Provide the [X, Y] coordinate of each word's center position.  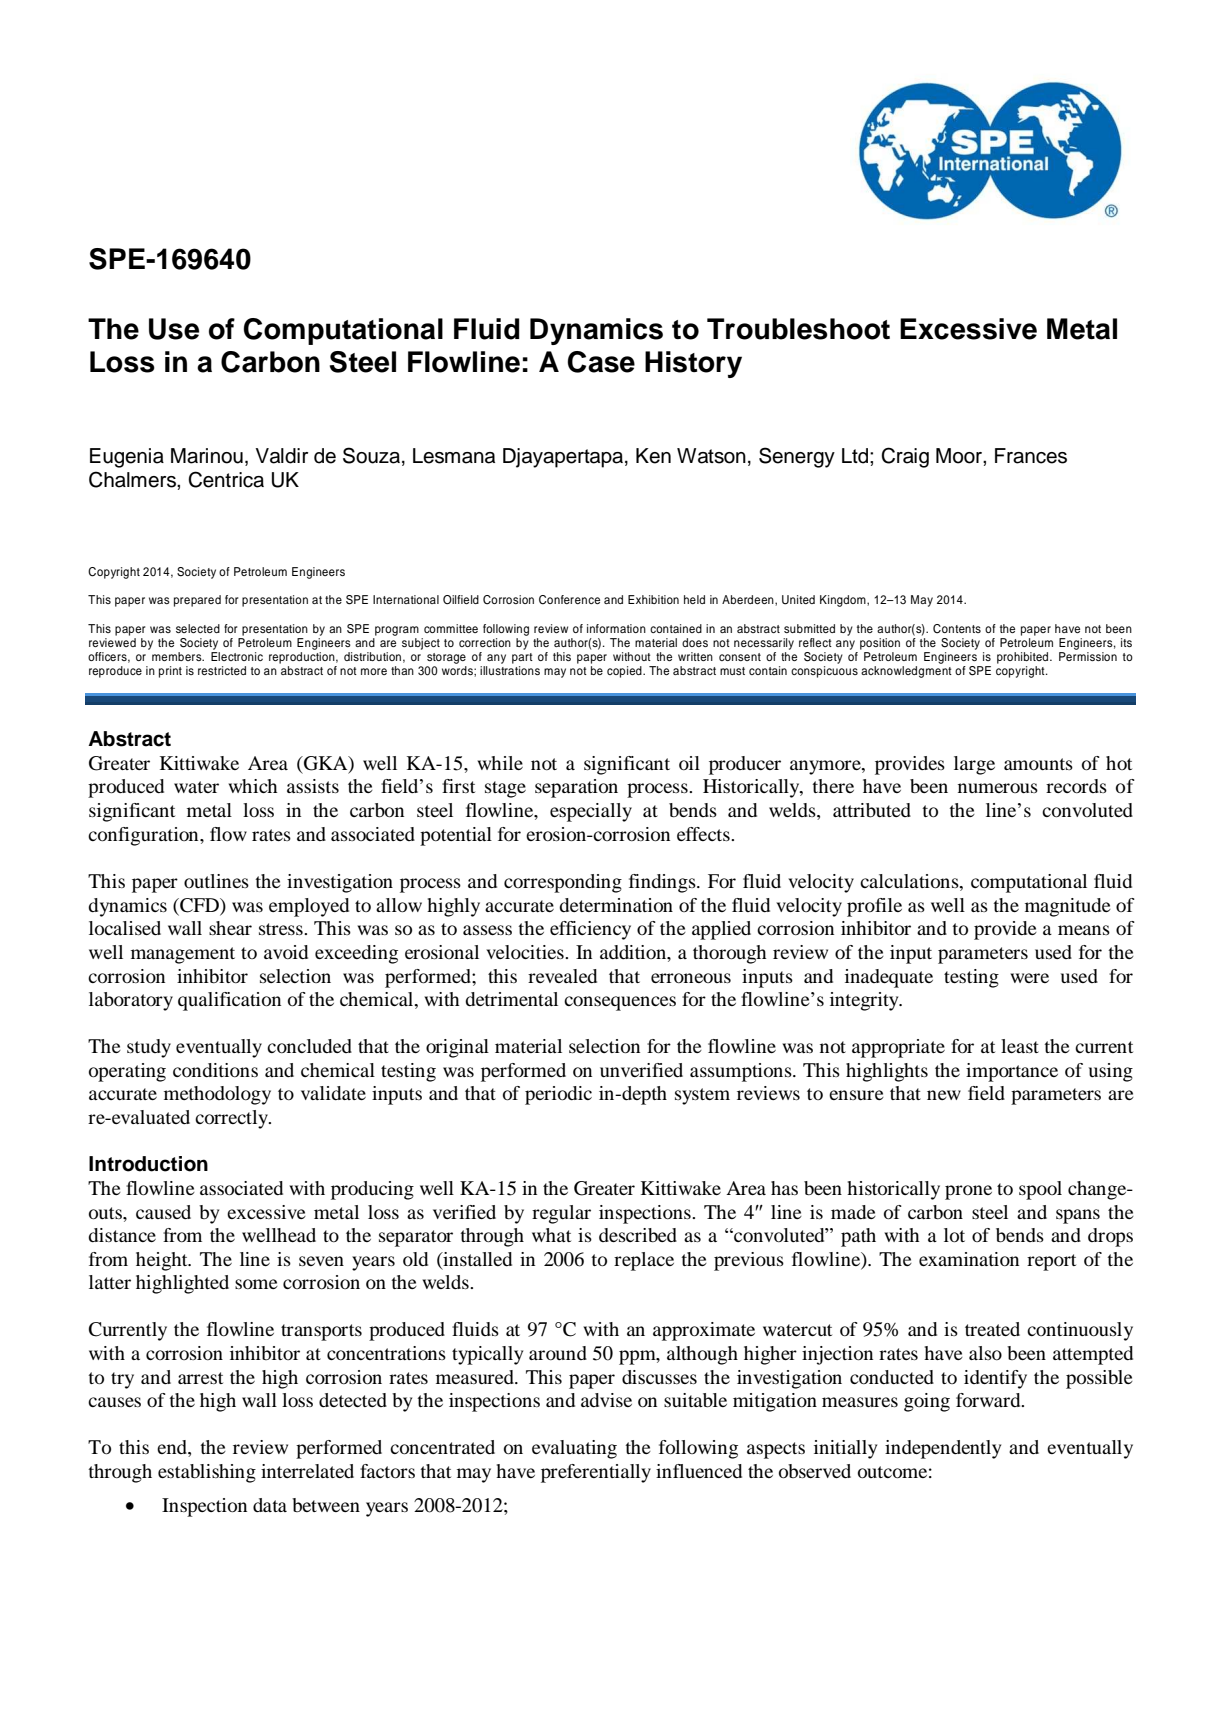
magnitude [1068, 907]
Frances [1031, 456]
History [693, 364]
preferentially [596, 1473]
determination [616, 905]
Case [601, 362]
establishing [207, 1473]
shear [230, 928]
